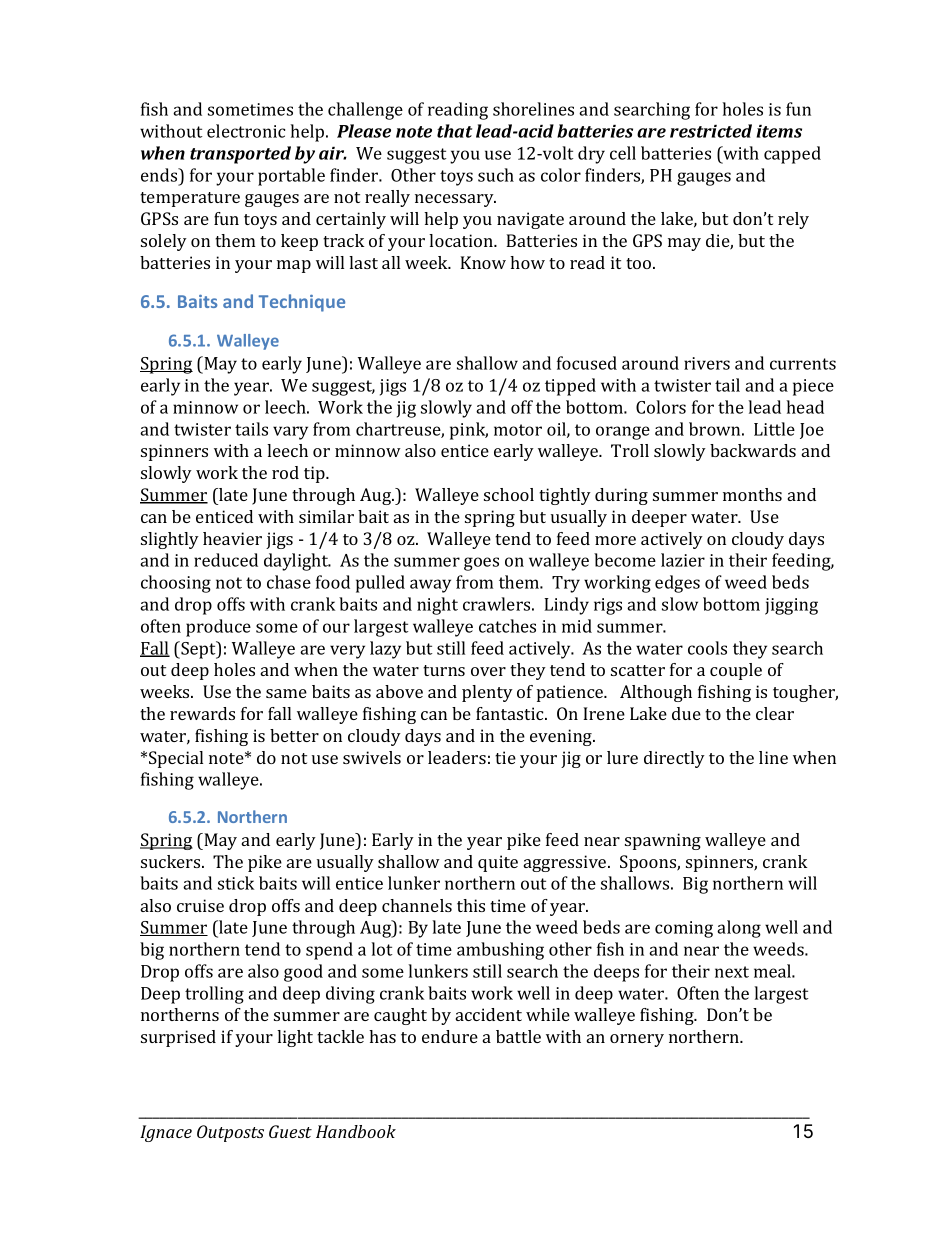 Image resolution: width=952 pixels, height=1233 pixels. What do you see at coordinates (236, 883) in the screenshot?
I see `stick` at bounding box center [236, 883].
